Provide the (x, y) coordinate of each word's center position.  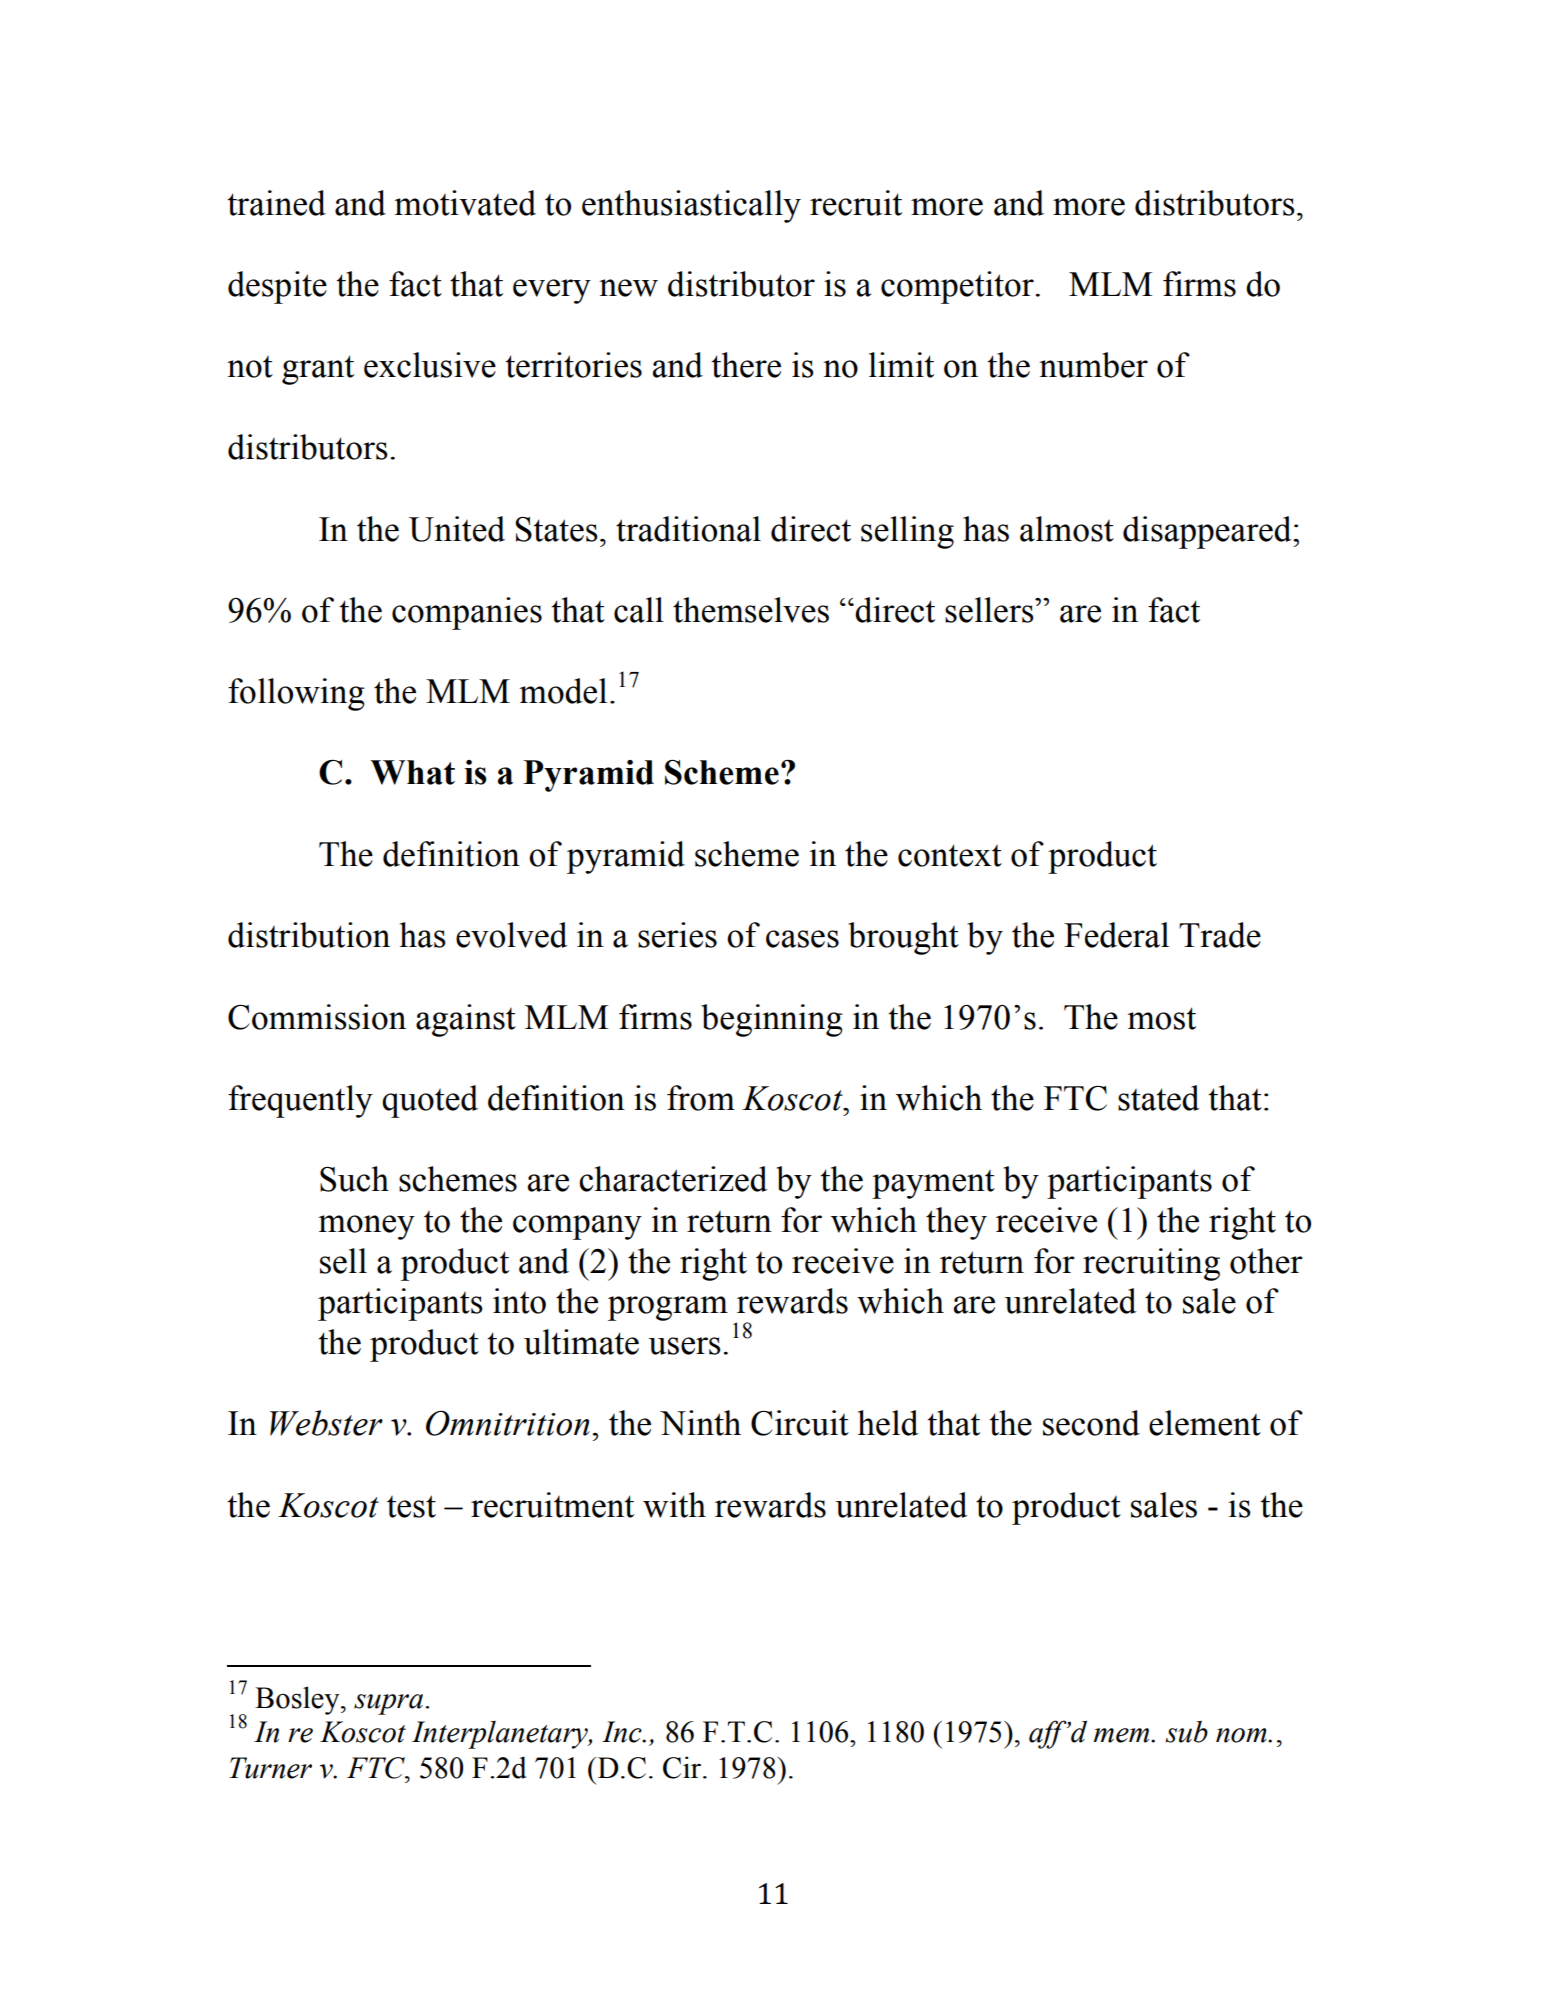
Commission (317, 1017)
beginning (772, 1020)
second (1091, 1423)
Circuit (800, 1423)
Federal (1116, 935)
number (1093, 365)
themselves (751, 610)
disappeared (1208, 532)
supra (388, 1704)
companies (467, 613)
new (628, 288)
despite (277, 287)
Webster (326, 1423)
